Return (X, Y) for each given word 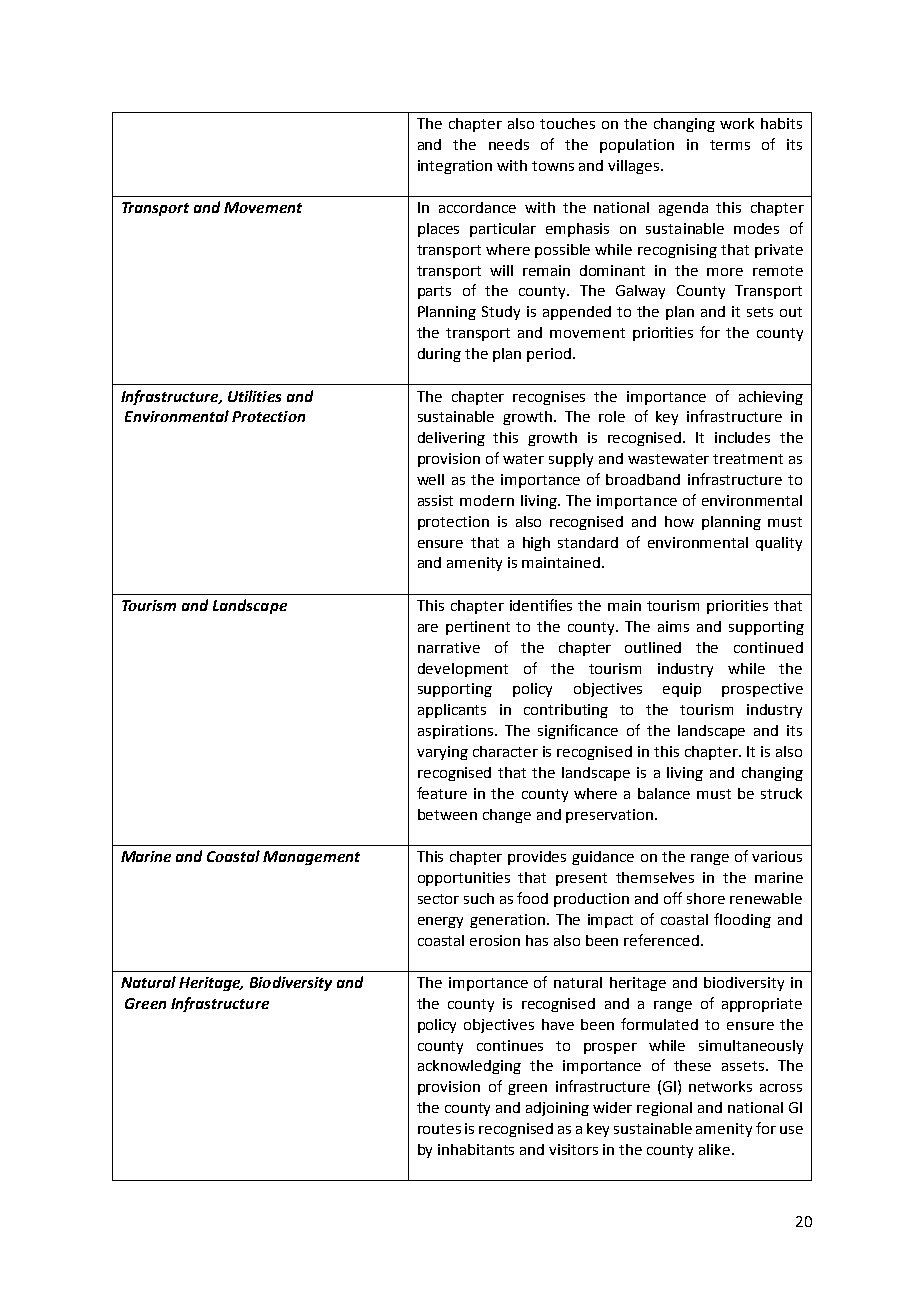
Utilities (254, 396)
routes (439, 1129)
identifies (541, 605)
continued (768, 647)
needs (509, 144)
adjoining (557, 1109)
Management (311, 858)
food (532, 898)
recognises (549, 398)
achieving (771, 398)
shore (706, 898)
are (428, 628)
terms (730, 145)
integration (455, 167)
